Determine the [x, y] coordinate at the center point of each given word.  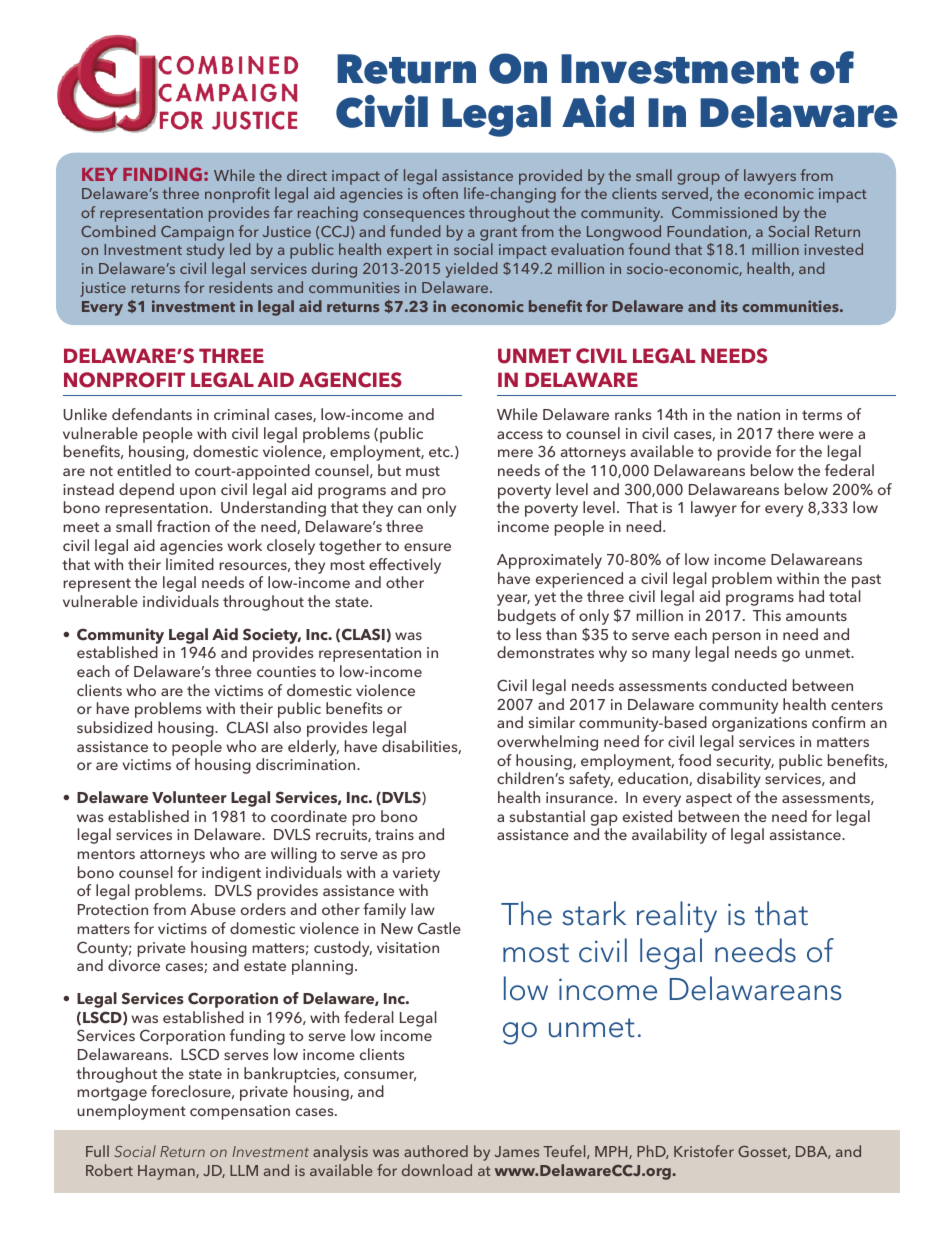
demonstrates [545, 652]
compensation [240, 1112]
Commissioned [724, 212]
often [440, 193]
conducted [749, 685]
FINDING [162, 174]
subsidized [114, 727]
